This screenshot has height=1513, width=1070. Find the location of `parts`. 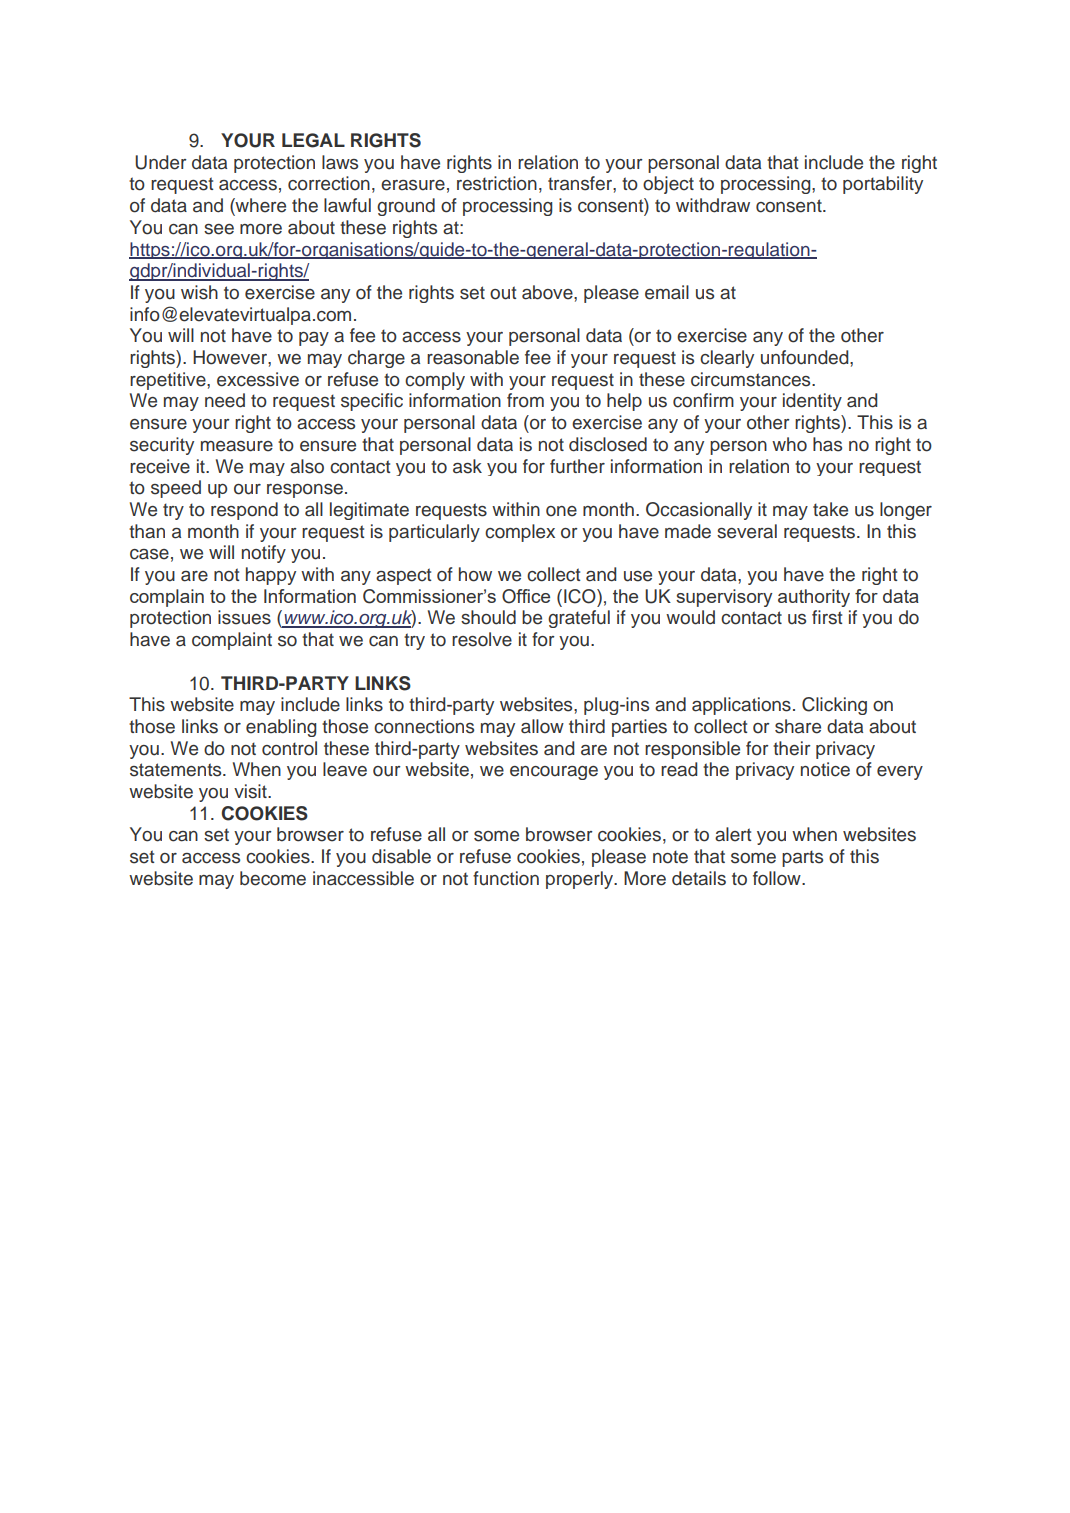

parts is located at coordinates (802, 858).
